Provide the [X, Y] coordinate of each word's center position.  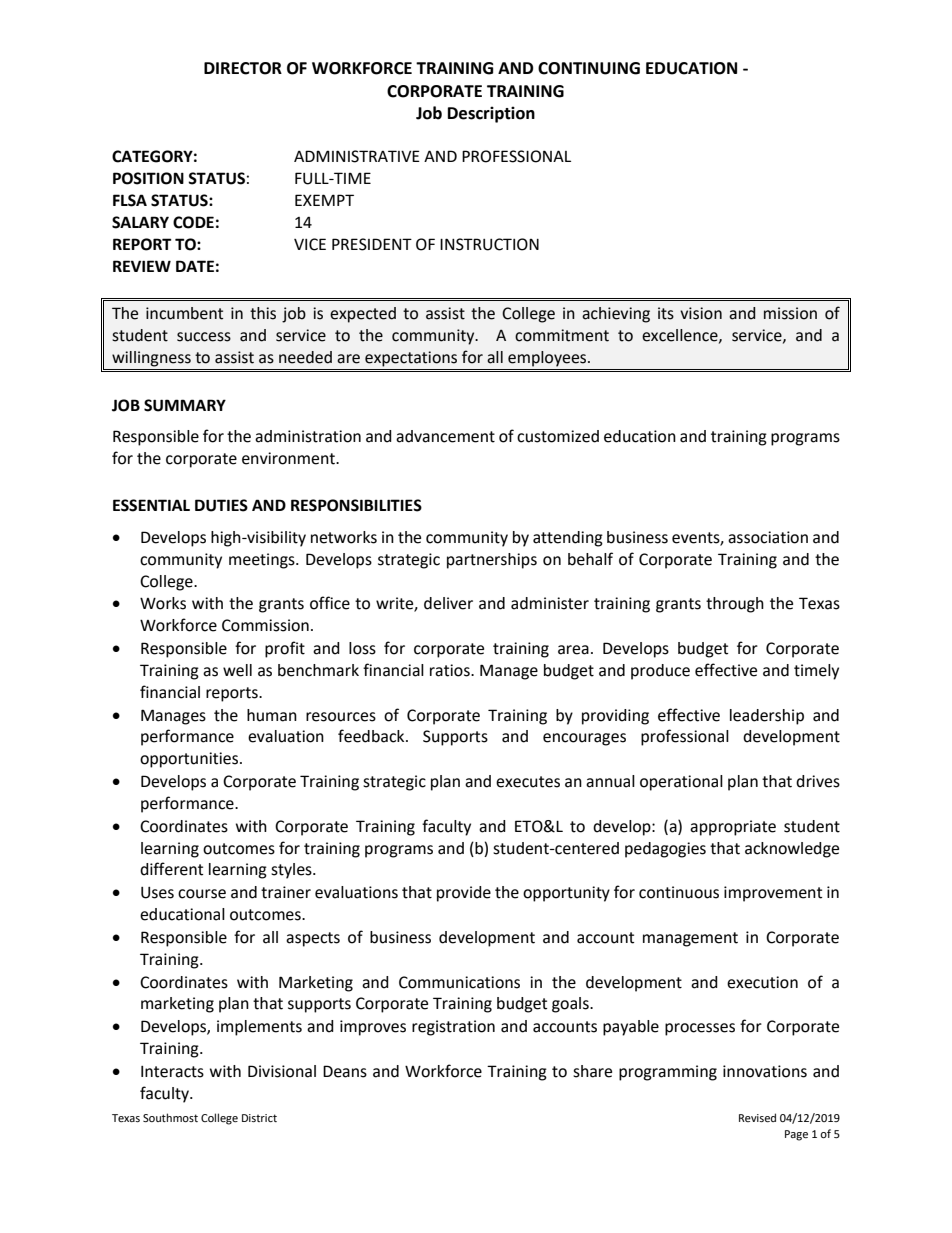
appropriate [733, 828]
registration [453, 1028]
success [204, 337]
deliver [448, 603]
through [735, 605]
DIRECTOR [243, 68]
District [259, 1118]
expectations [411, 359]
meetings [263, 561]
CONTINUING [589, 68]
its [666, 313]
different [171, 869]
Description [491, 114]
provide [464, 894]
